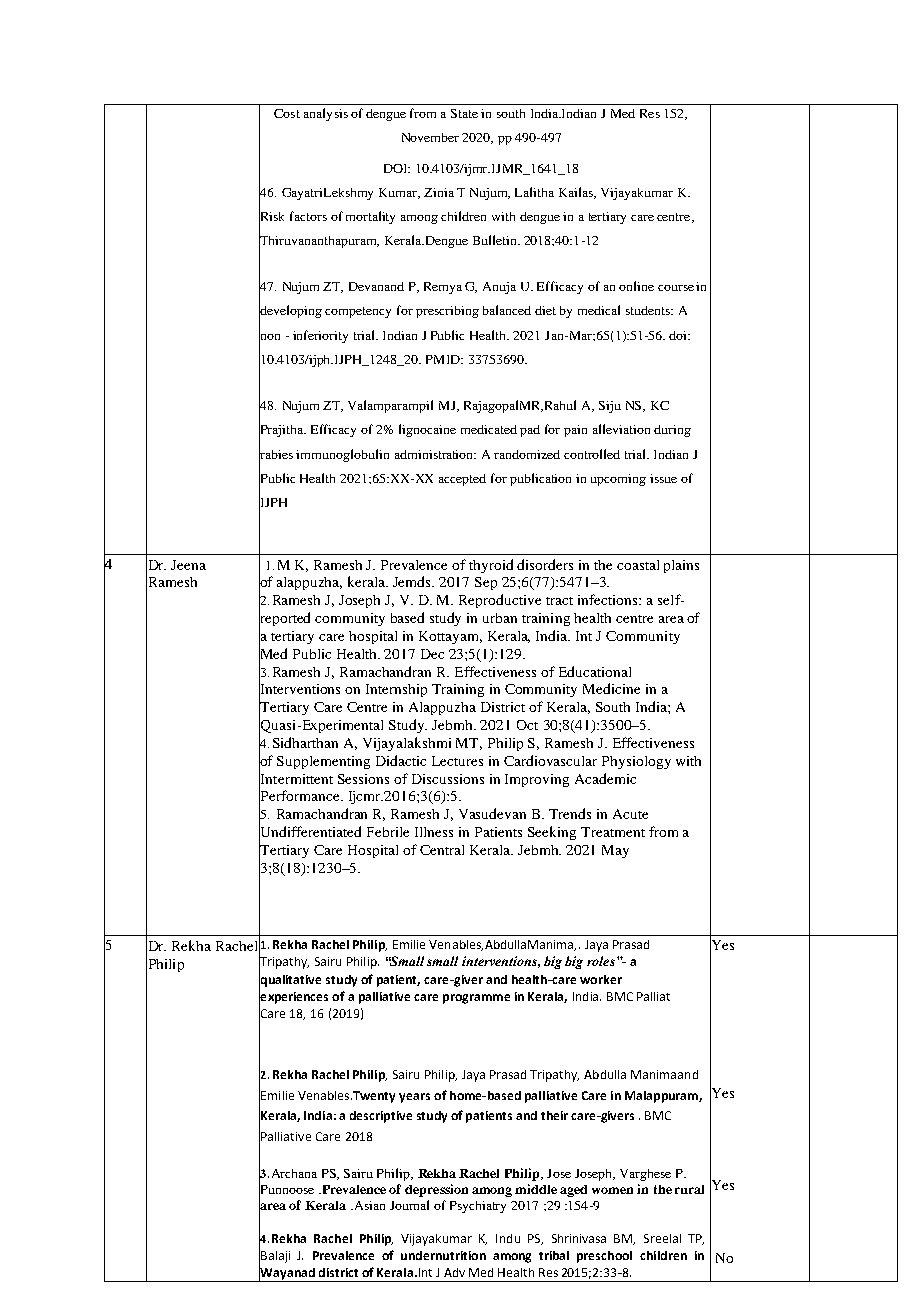  Describe the element at coordinates (604, 1257) in the screenshot. I see `preschool` at that location.
